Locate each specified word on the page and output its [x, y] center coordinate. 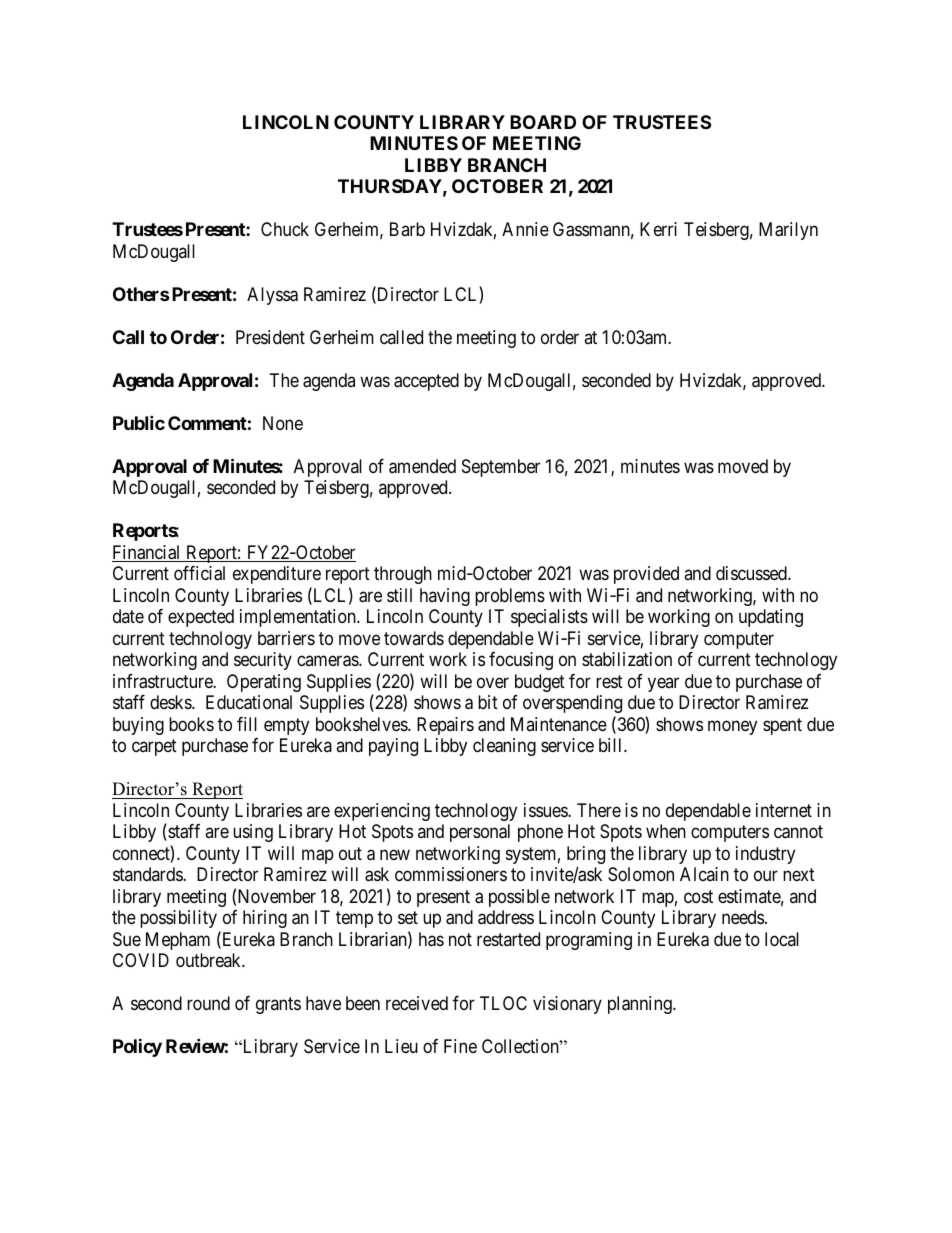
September [501, 468]
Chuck [285, 229]
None [283, 423]
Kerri [658, 229]
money [732, 727]
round [208, 1003]
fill [247, 724]
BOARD [543, 122]
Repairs [445, 726]
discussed [752, 573]
